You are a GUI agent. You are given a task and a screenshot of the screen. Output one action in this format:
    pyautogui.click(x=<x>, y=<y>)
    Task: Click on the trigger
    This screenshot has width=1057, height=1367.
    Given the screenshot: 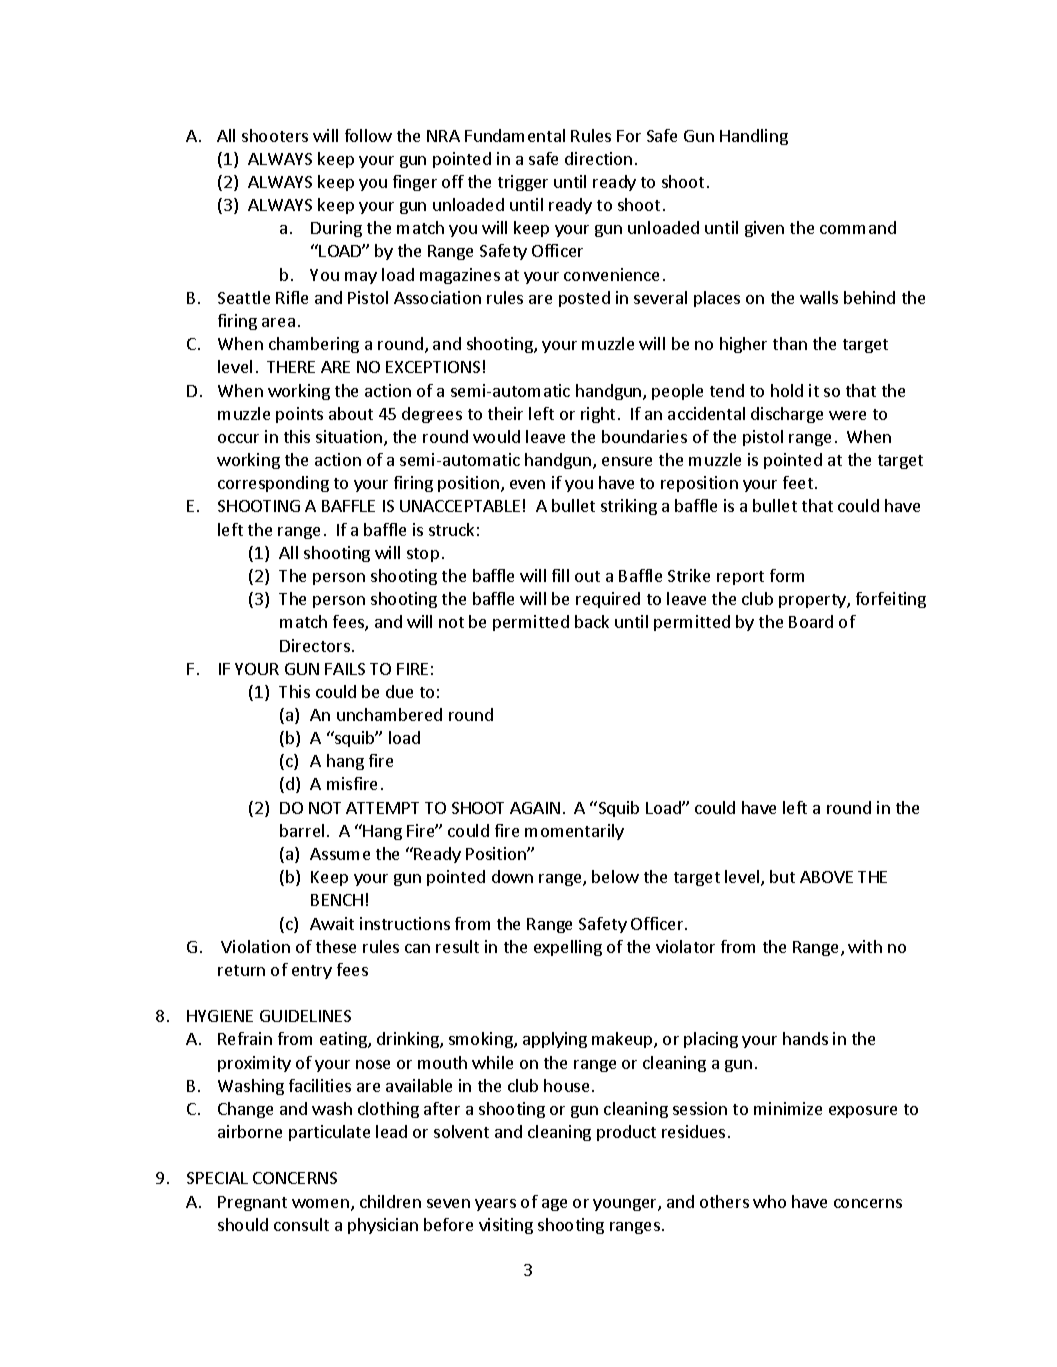 What is the action you would take?
    pyautogui.click(x=523, y=183)
